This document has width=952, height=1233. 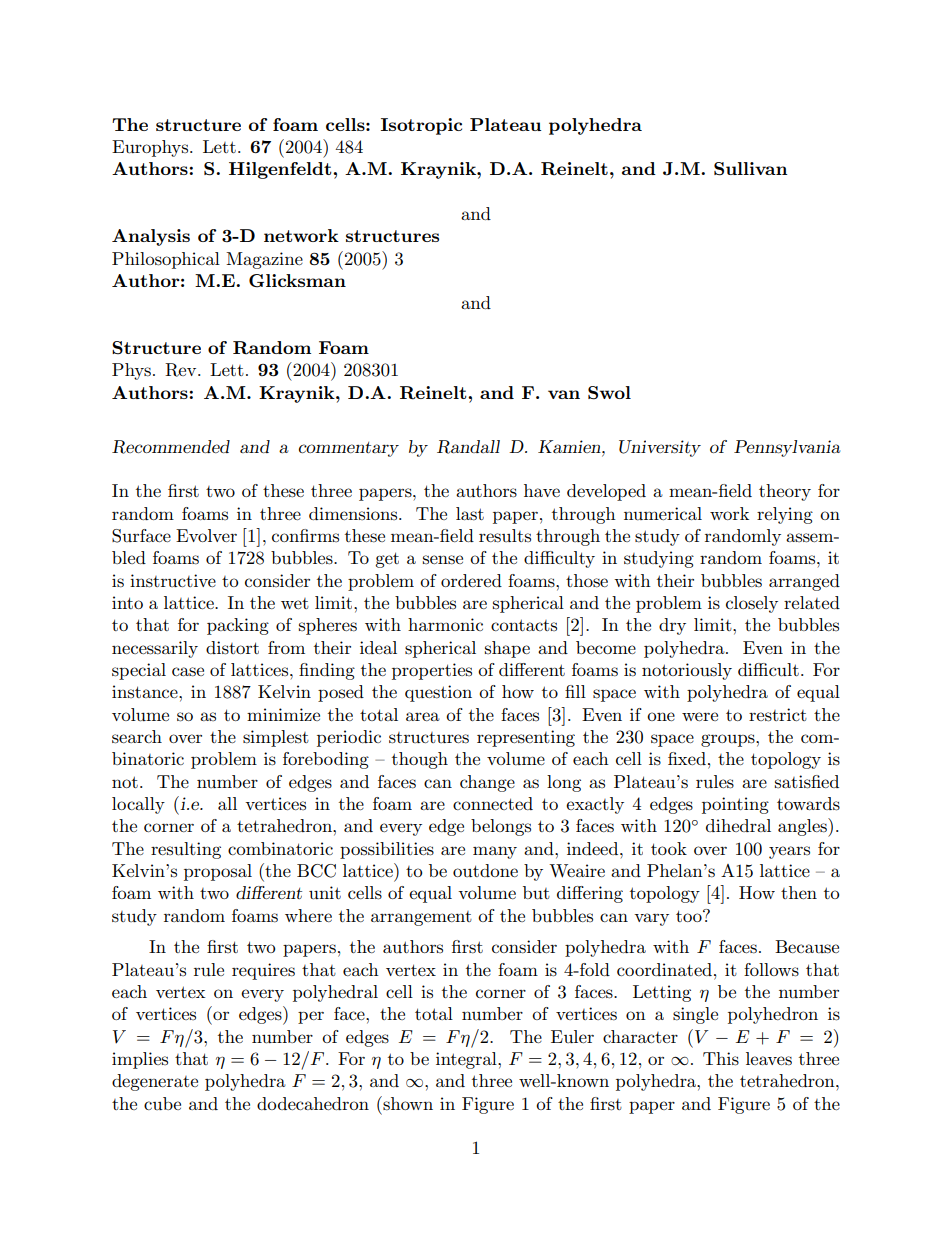 What do you see at coordinates (787, 448) in the document?
I see `Pennsylvania` at bounding box center [787, 448].
